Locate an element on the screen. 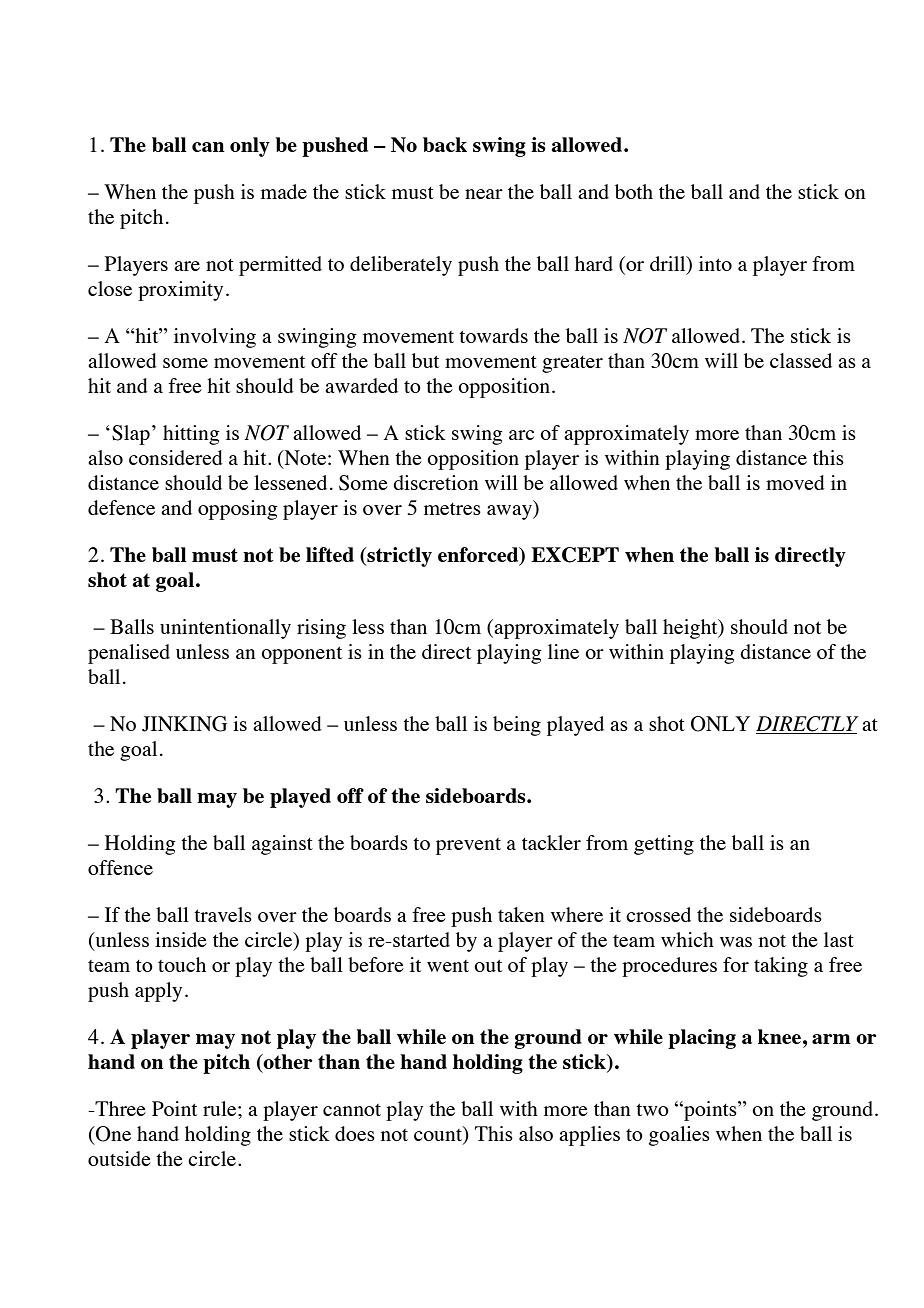 Image resolution: width=924 pixels, height=1308 pixels. applies is located at coordinates (589, 1136).
